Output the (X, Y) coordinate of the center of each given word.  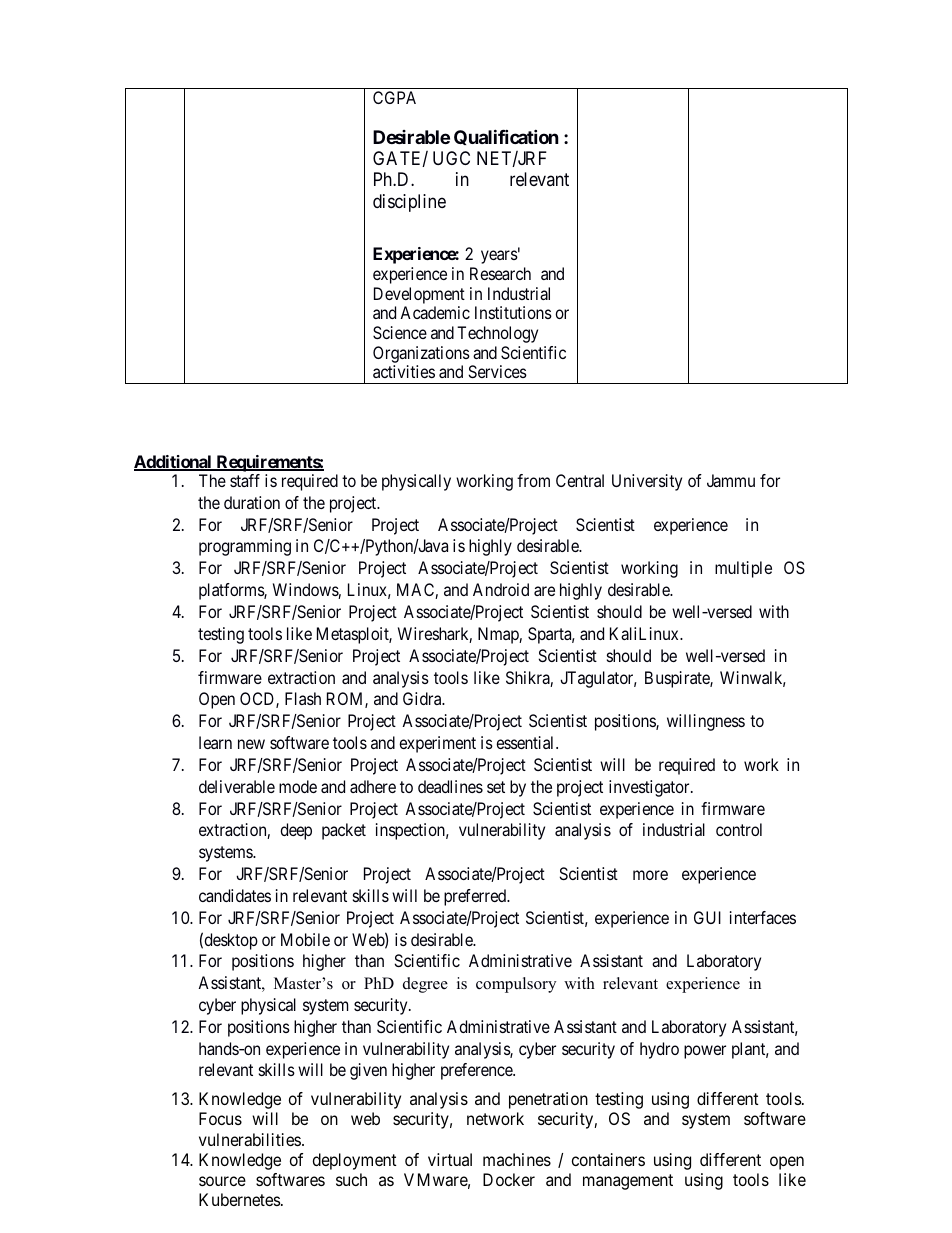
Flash (303, 698)
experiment (437, 744)
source (222, 1181)
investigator (650, 788)
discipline (409, 203)
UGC (451, 158)
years (499, 257)
